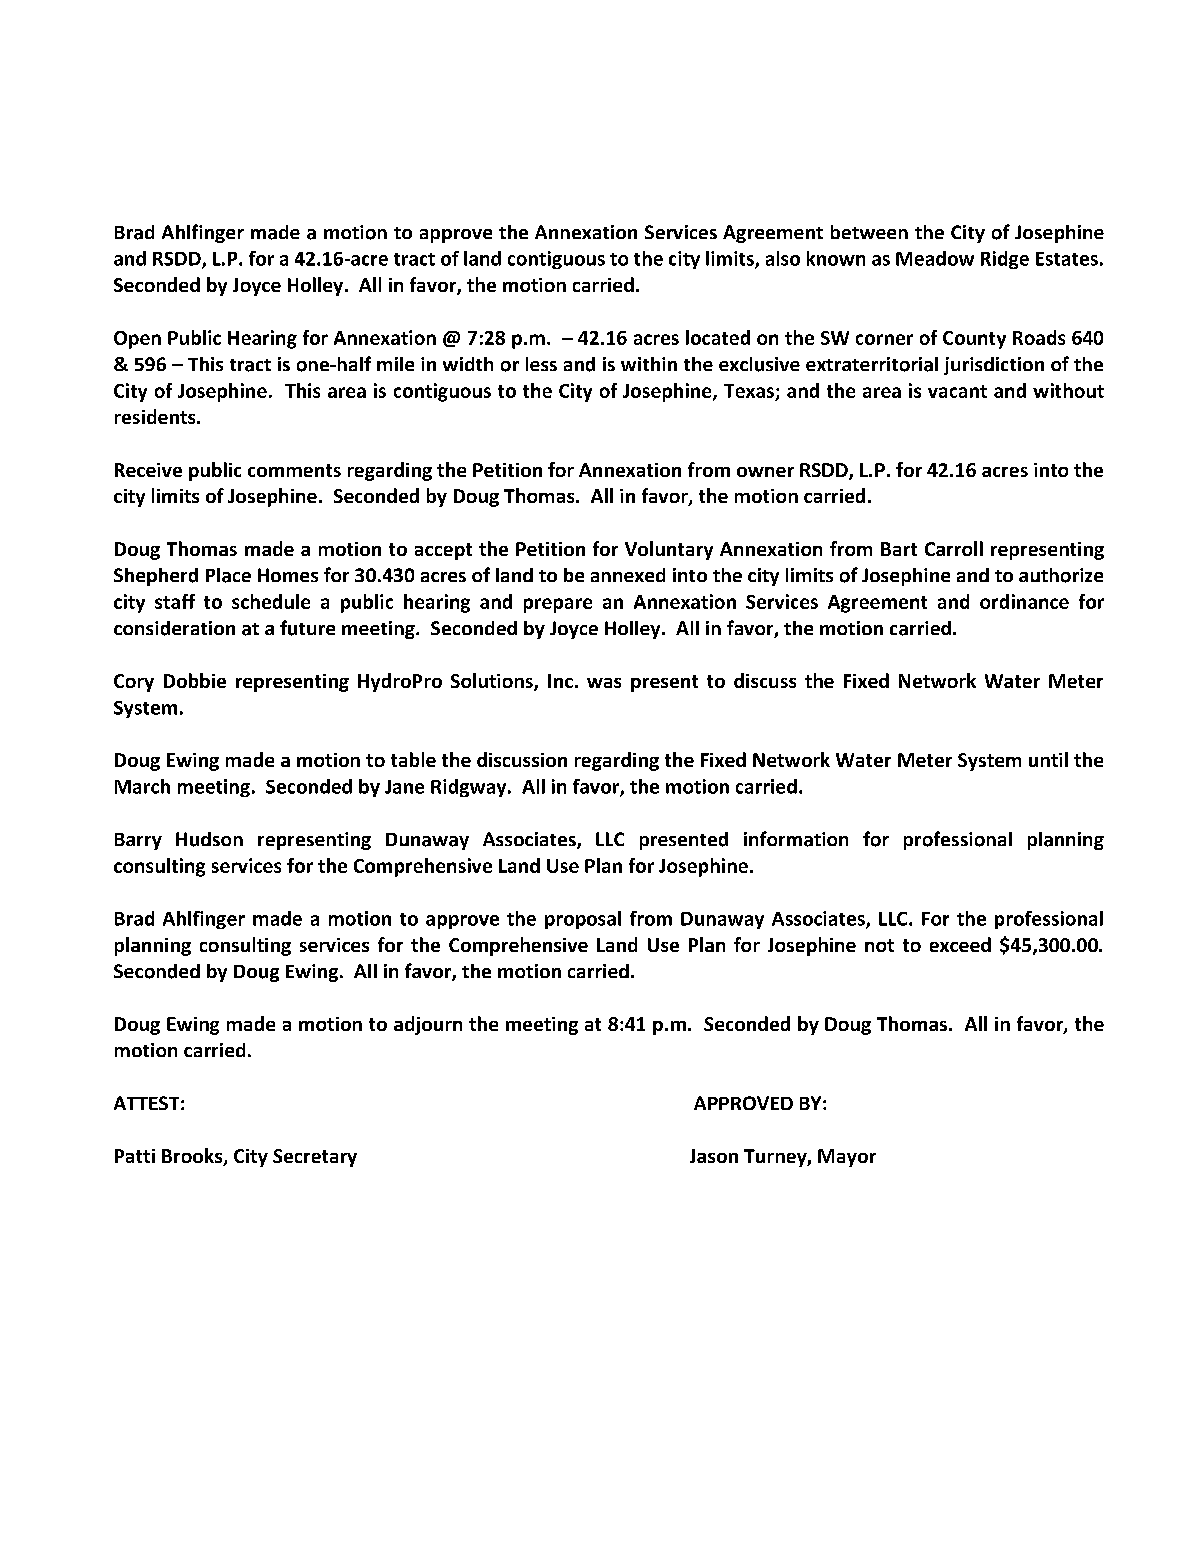  What do you see at coordinates (954, 548) in the document?
I see `Carroll` at bounding box center [954, 548].
